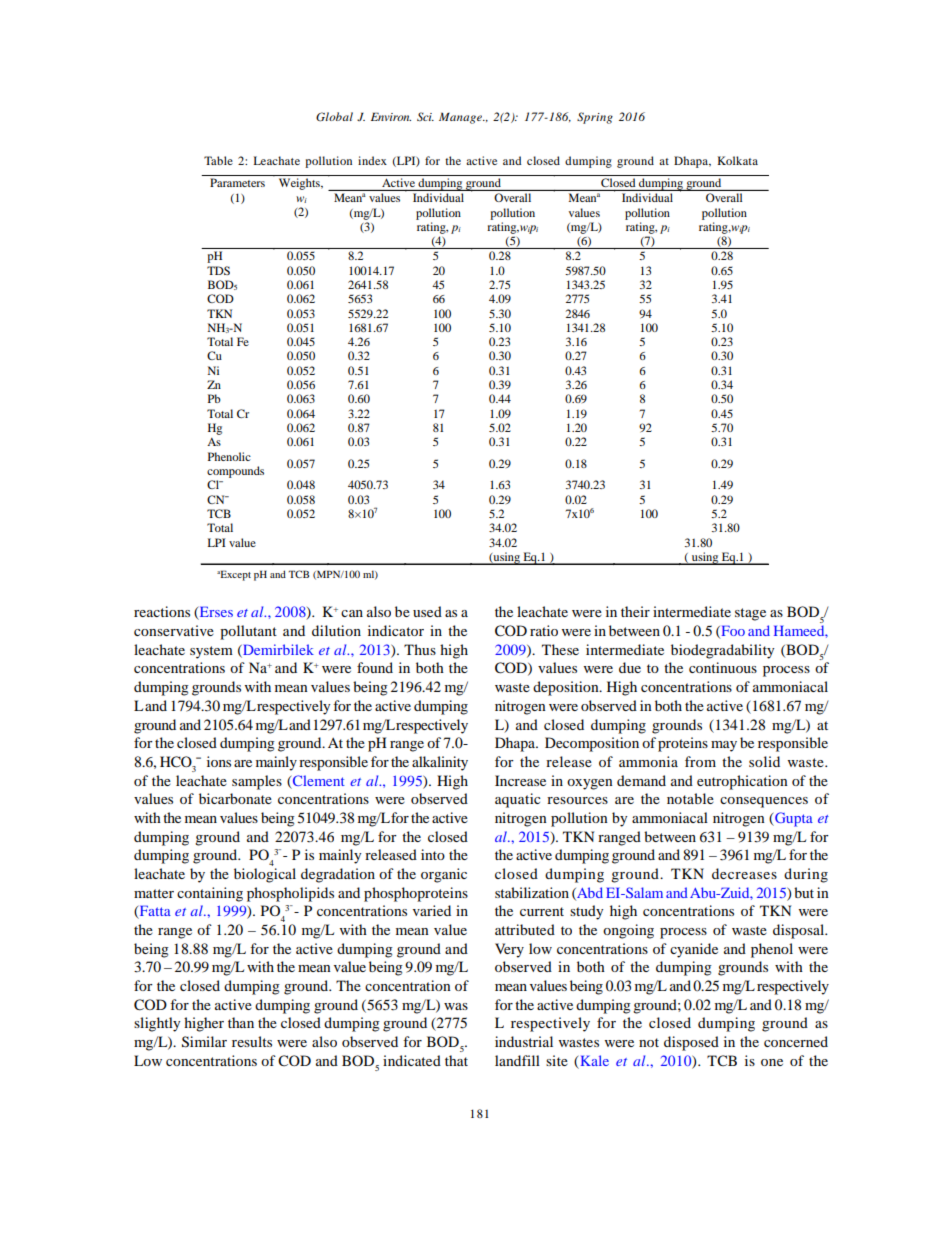 Image resolution: width=952 pixels, height=1233 pixels. What do you see at coordinates (744, 873) in the image?
I see `decreases` at bounding box center [744, 873].
